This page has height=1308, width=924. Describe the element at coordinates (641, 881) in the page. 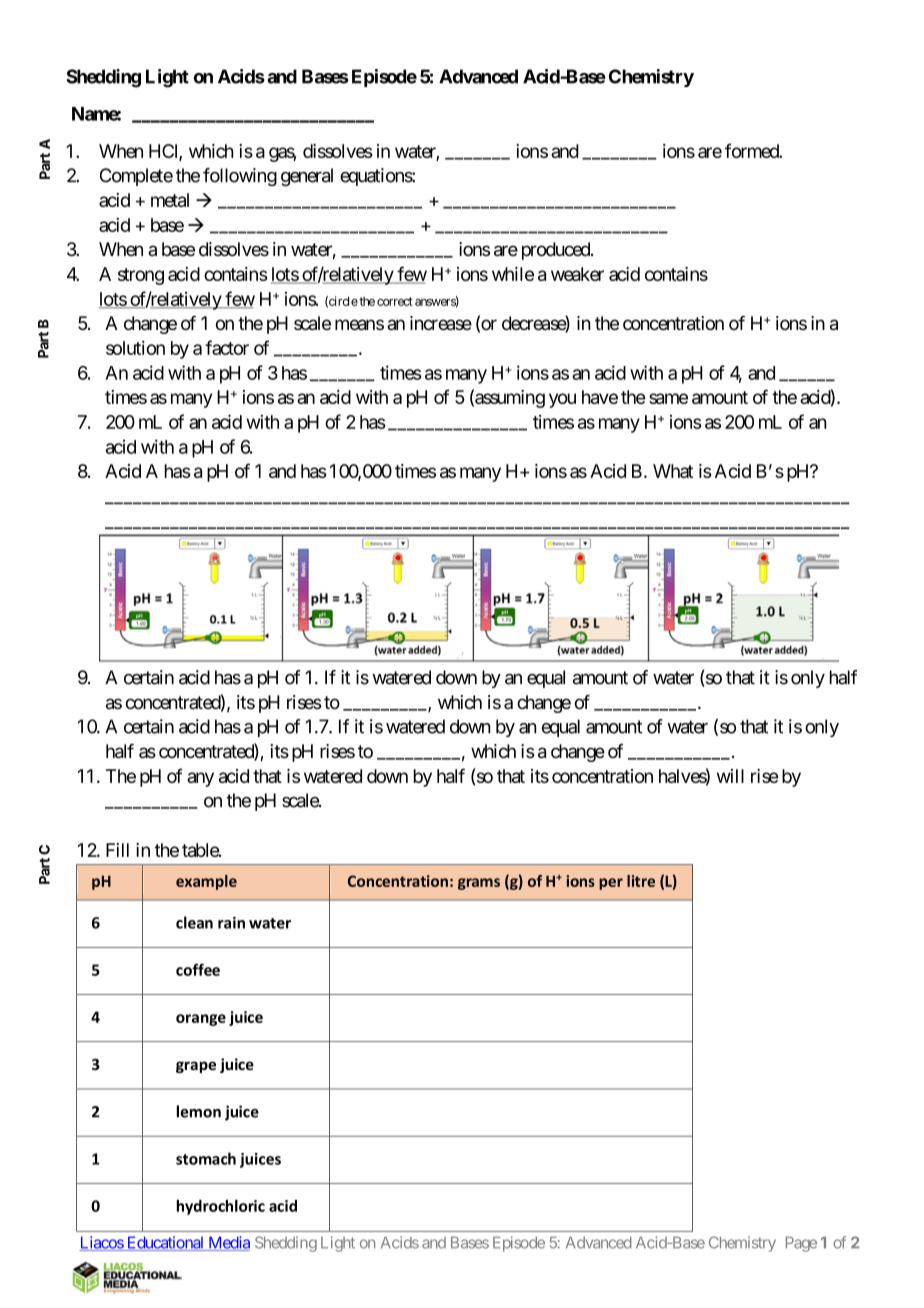

I see `litre` at that location.
